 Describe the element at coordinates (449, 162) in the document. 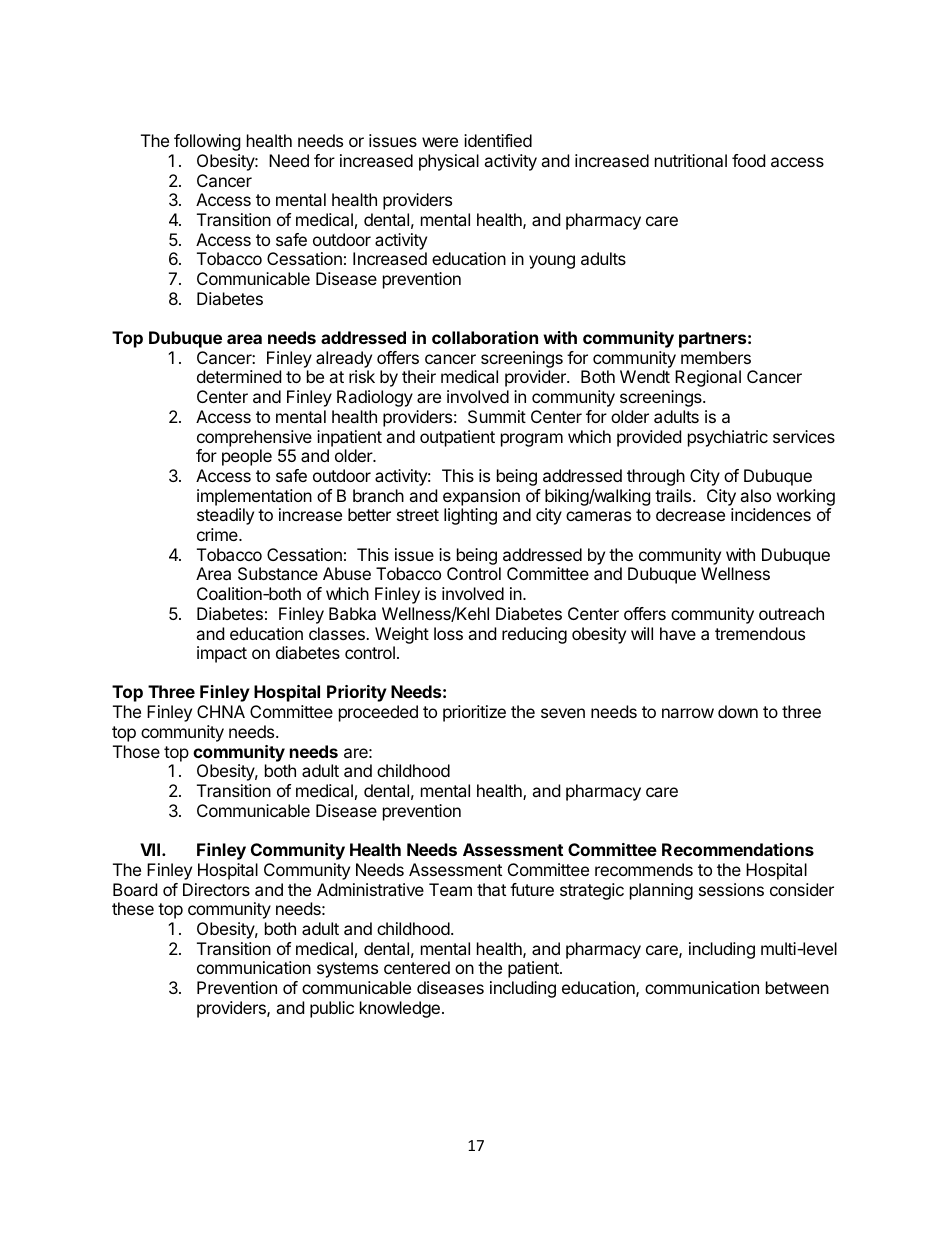

I see `physical` at that location.
